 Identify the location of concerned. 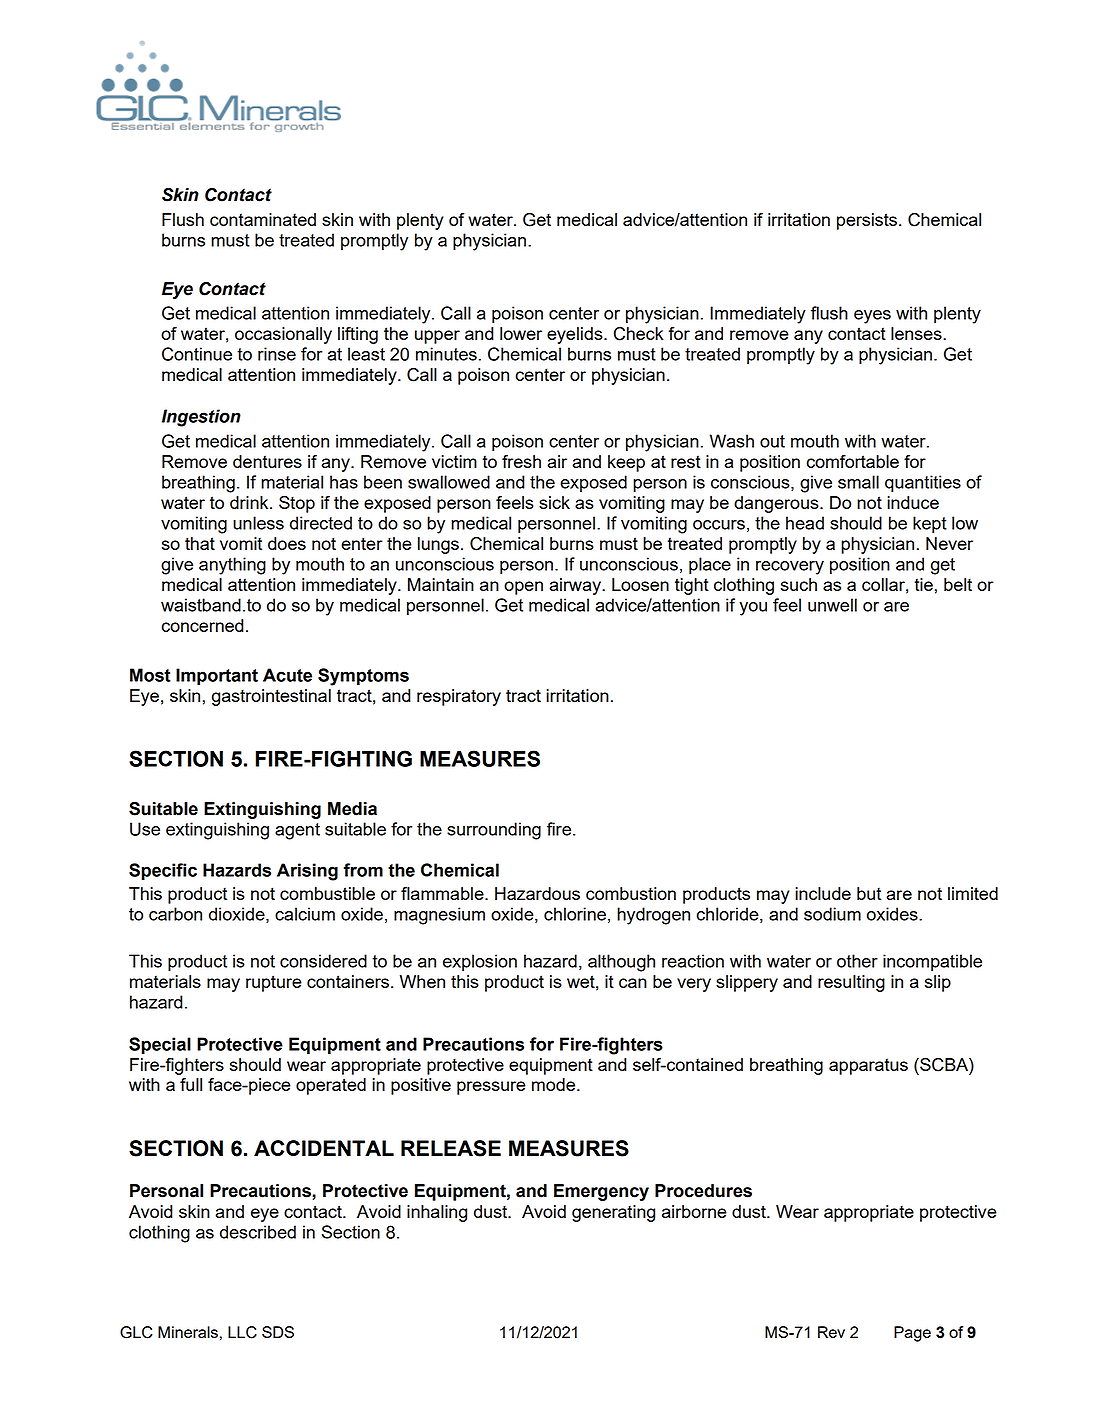
(203, 625).
